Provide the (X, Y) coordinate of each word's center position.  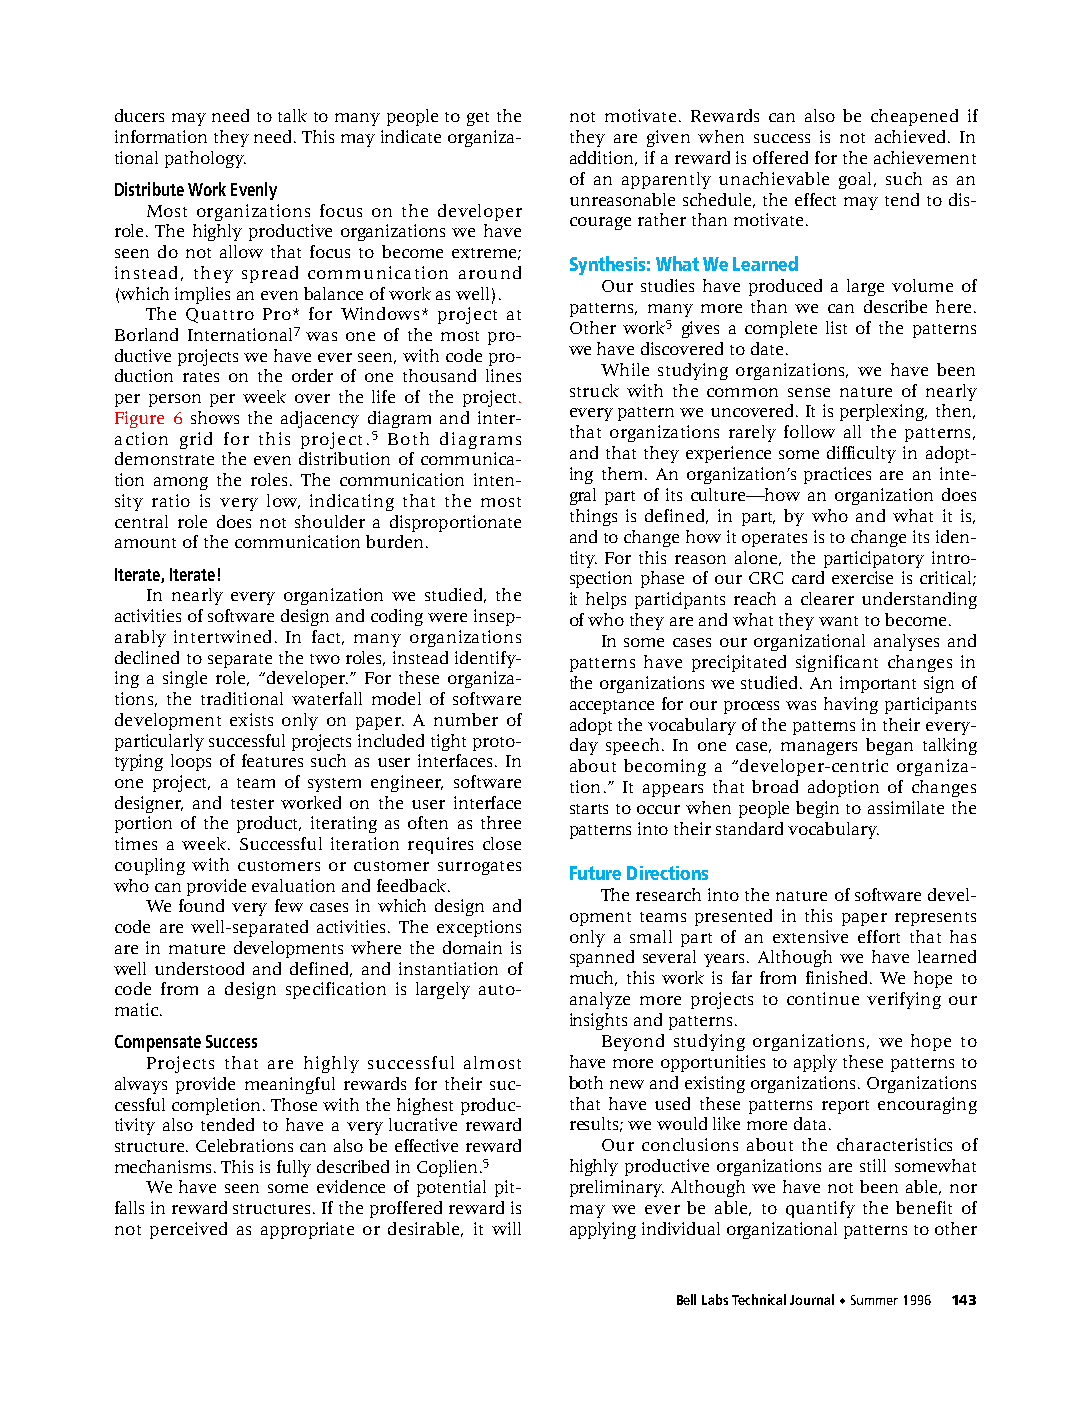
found (201, 905)
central (141, 521)
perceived (188, 1230)
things (593, 517)
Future (595, 873)
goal (857, 180)
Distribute (149, 189)
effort (879, 936)
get (478, 119)
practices (837, 475)
